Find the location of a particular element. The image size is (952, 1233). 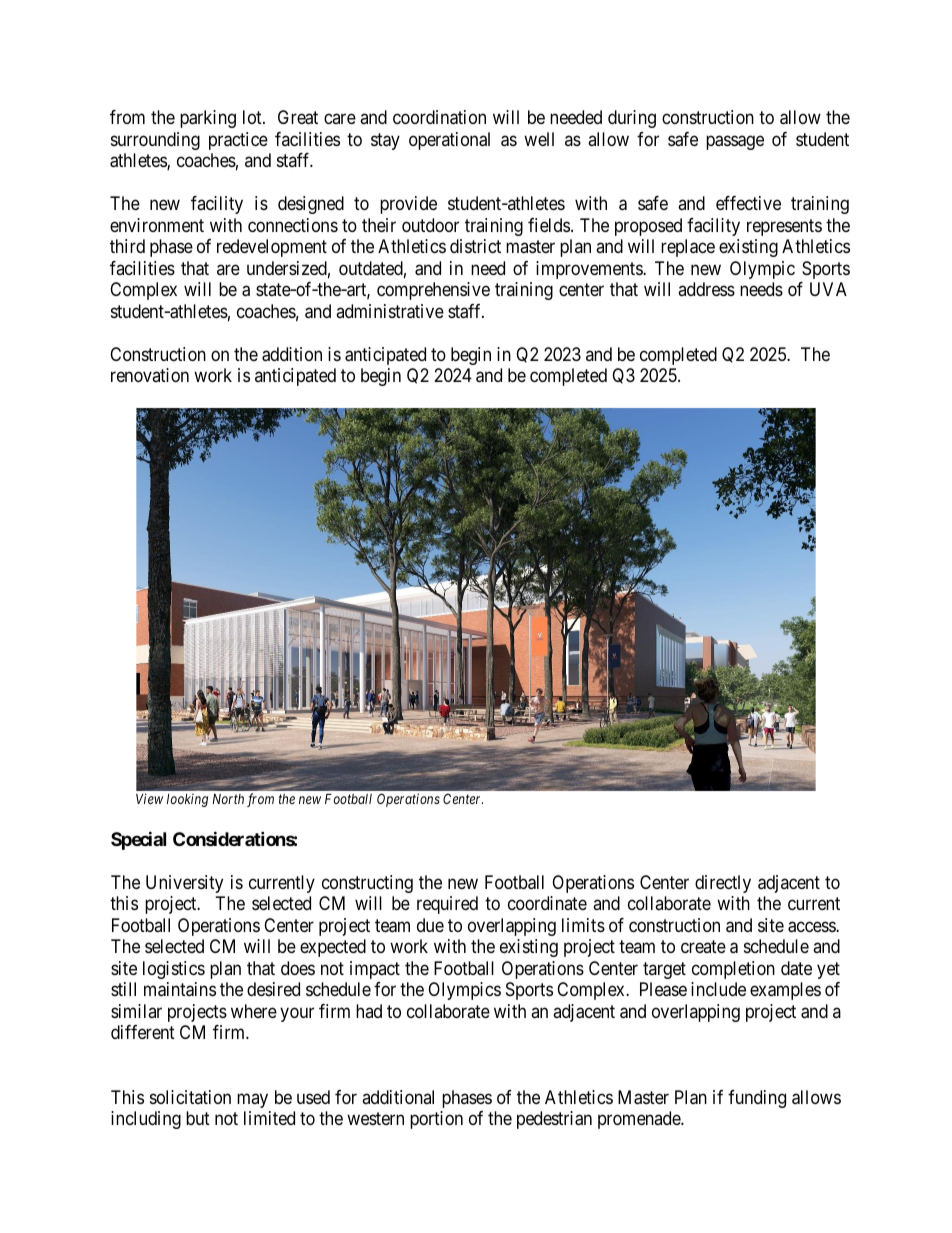

solicitation is located at coordinates (190, 1097).
